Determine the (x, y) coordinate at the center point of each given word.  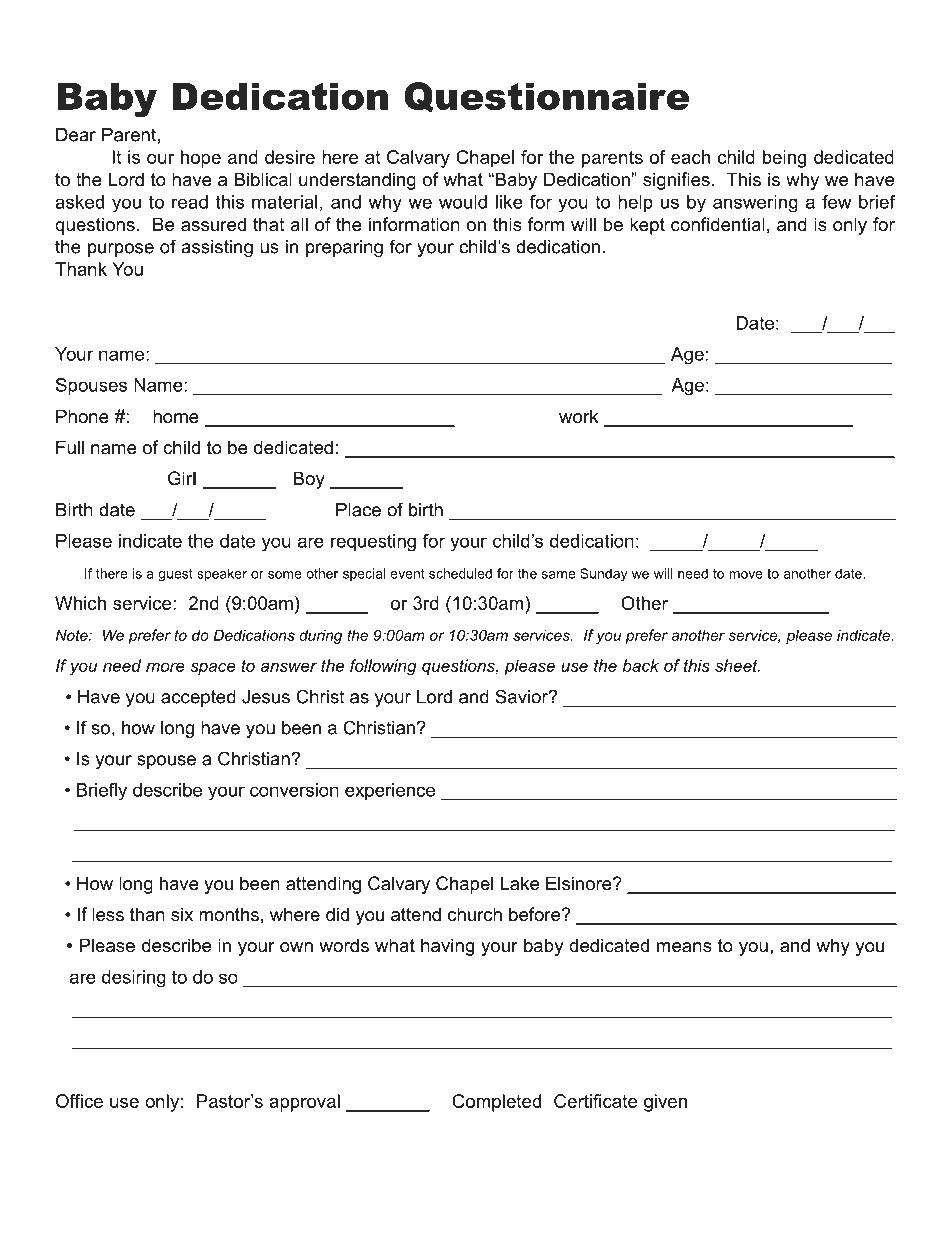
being (784, 159)
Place (358, 510)
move (746, 575)
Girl (182, 478)
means (684, 947)
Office (79, 1101)
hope (201, 159)
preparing (344, 248)
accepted (198, 698)
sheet (737, 665)
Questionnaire (547, 97)
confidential (718, 224)
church (475, 914)
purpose (121, 250)
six (182, 914)
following (383, 667)
